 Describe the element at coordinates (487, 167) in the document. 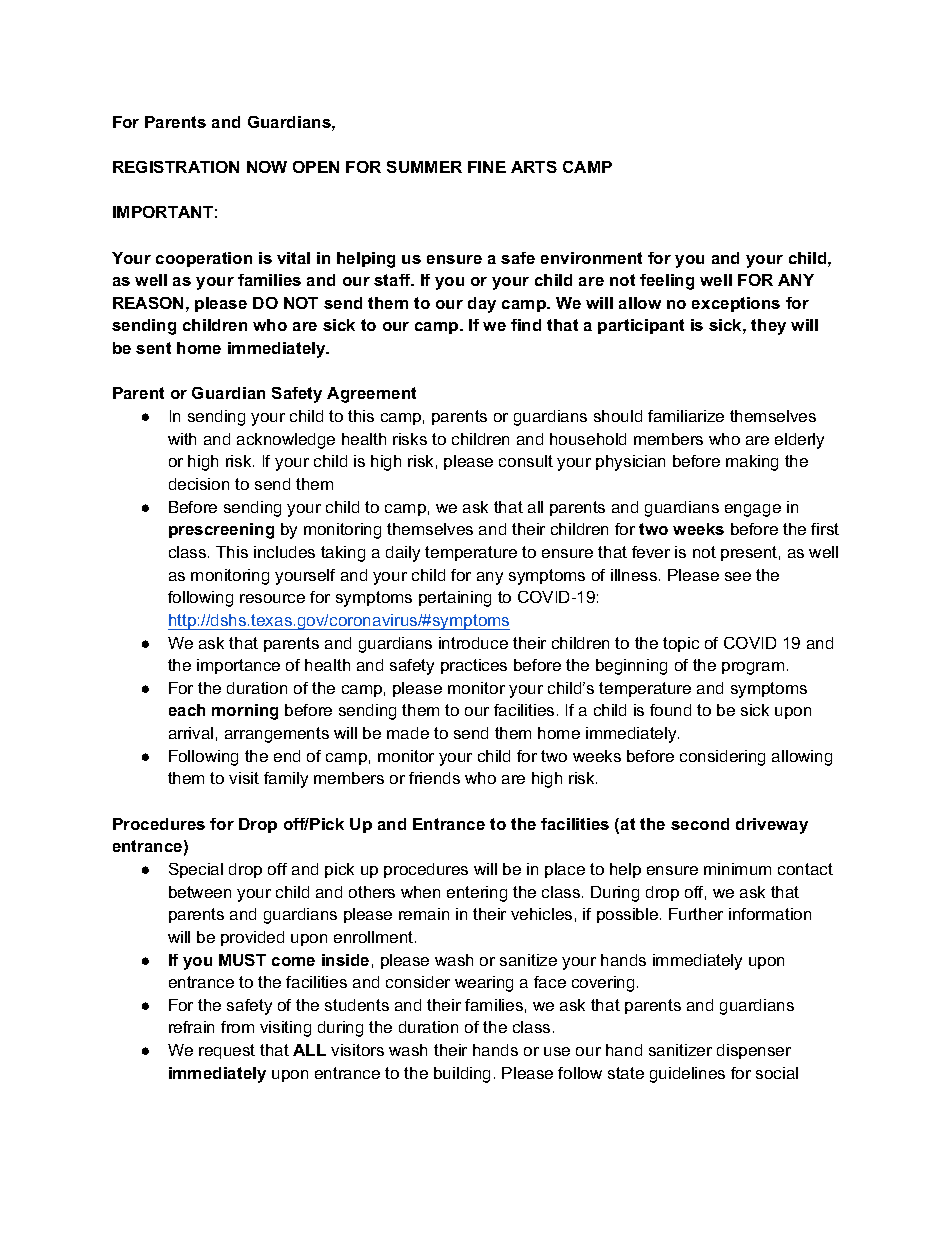

I see `FINE` at that location.
